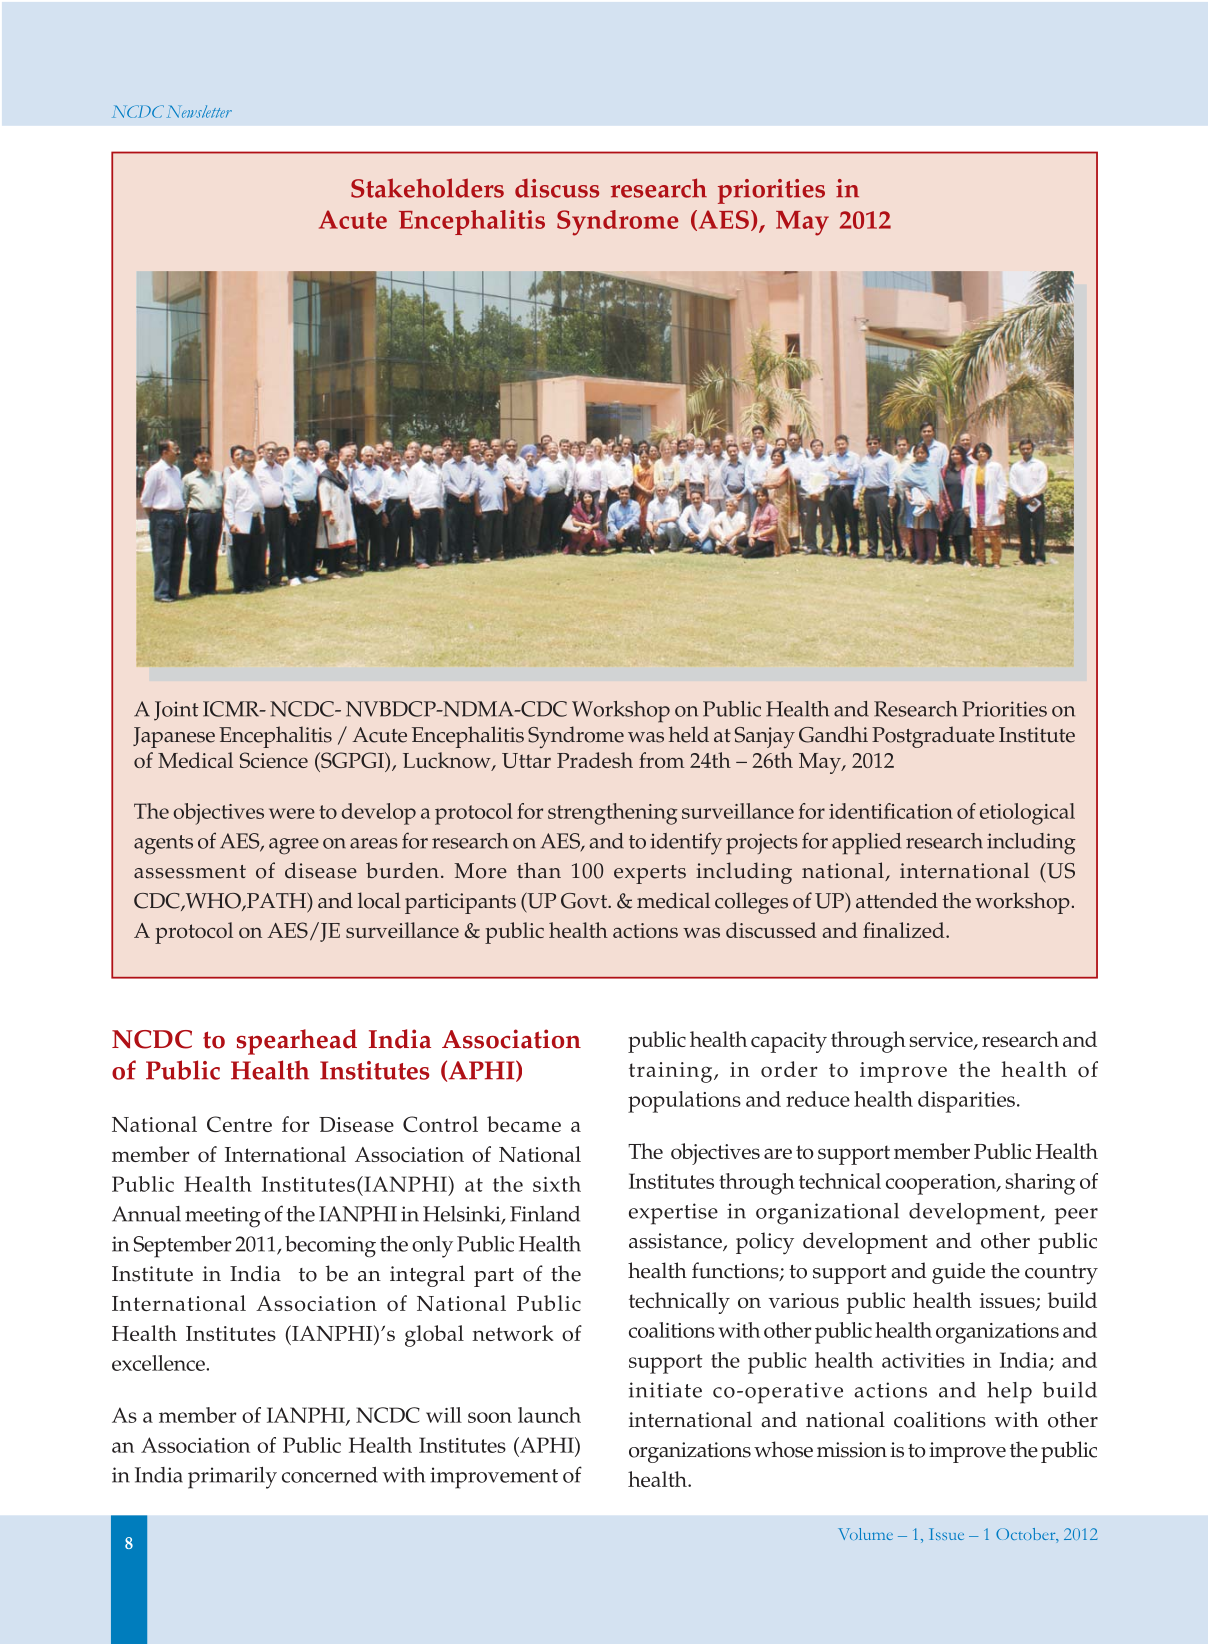 This screenshot has width=1208, height=1644. Describe the element at coordinates (549, 1415) in the screenshot. I see `launch` at that location.
